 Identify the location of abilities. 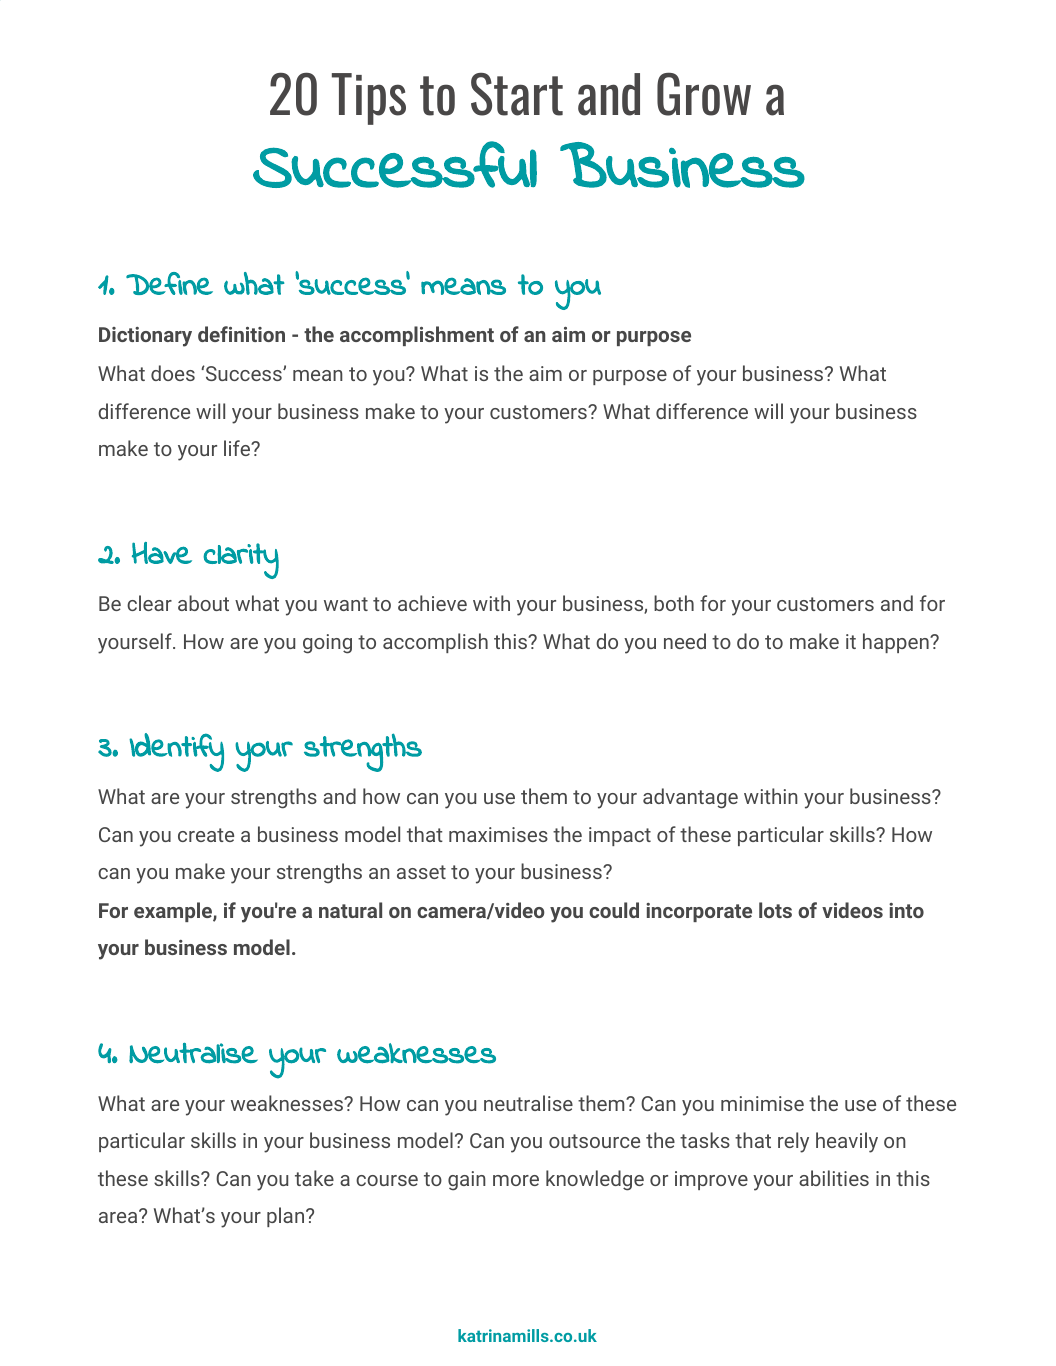
(834, 1178).
